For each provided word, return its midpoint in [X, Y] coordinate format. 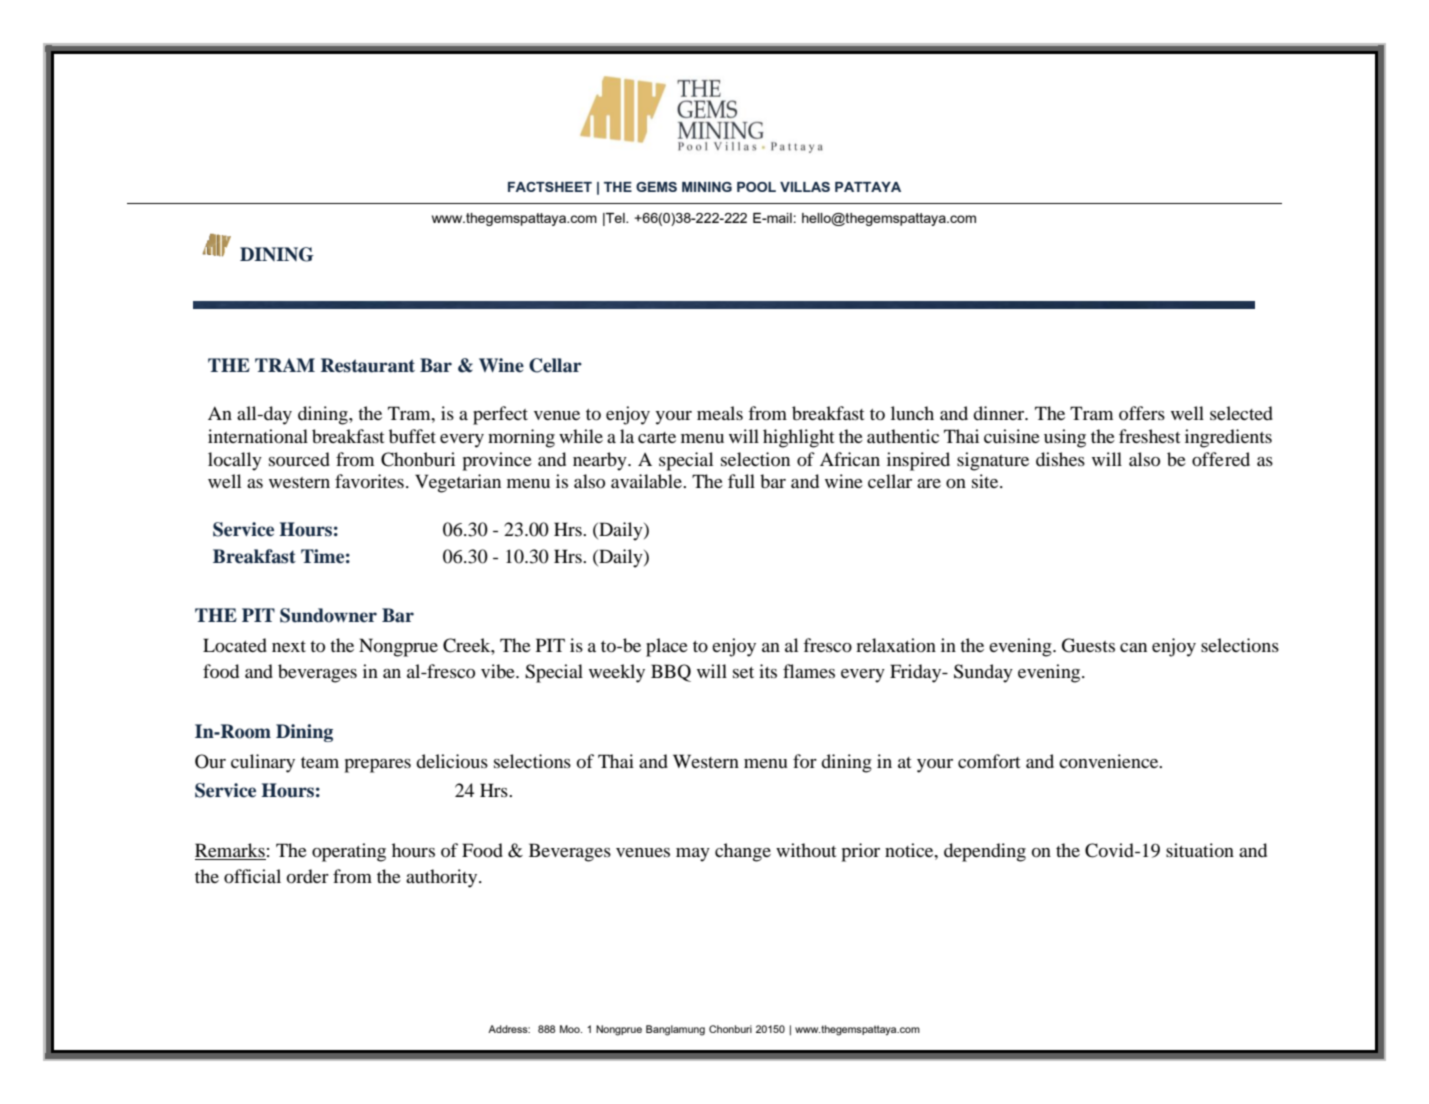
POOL [756, 187]
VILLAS [805, 187]
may [693, 855]
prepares [377, 766]
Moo [571, 1029]
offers [1142, 413]
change [743, 852]
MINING [707, 187]
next [289, 646]
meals [720, 413]
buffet [412, 436]
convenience [1110, 761]
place [667, 647]
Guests [1088, 645]
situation [1200, 850]
